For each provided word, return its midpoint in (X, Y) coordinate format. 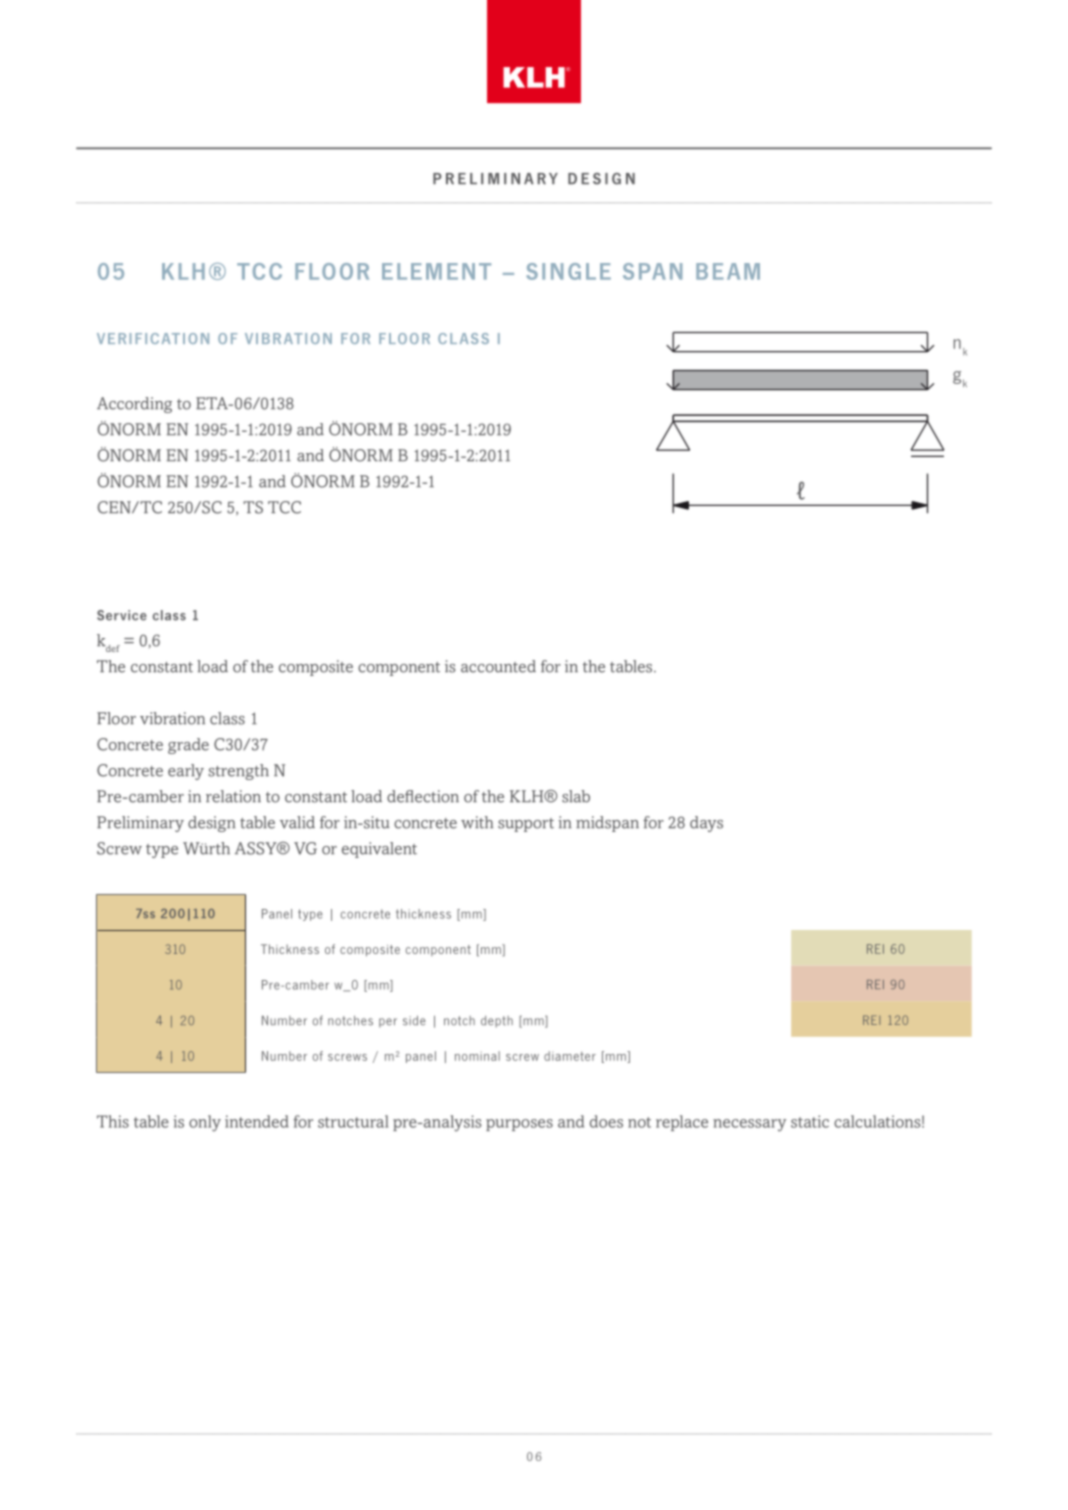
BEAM (728, 271)
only (205, 1123)
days (706, 824)
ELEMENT (436, 271)
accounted (498, 666)
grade (188, 746)
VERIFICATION (153, 338)
